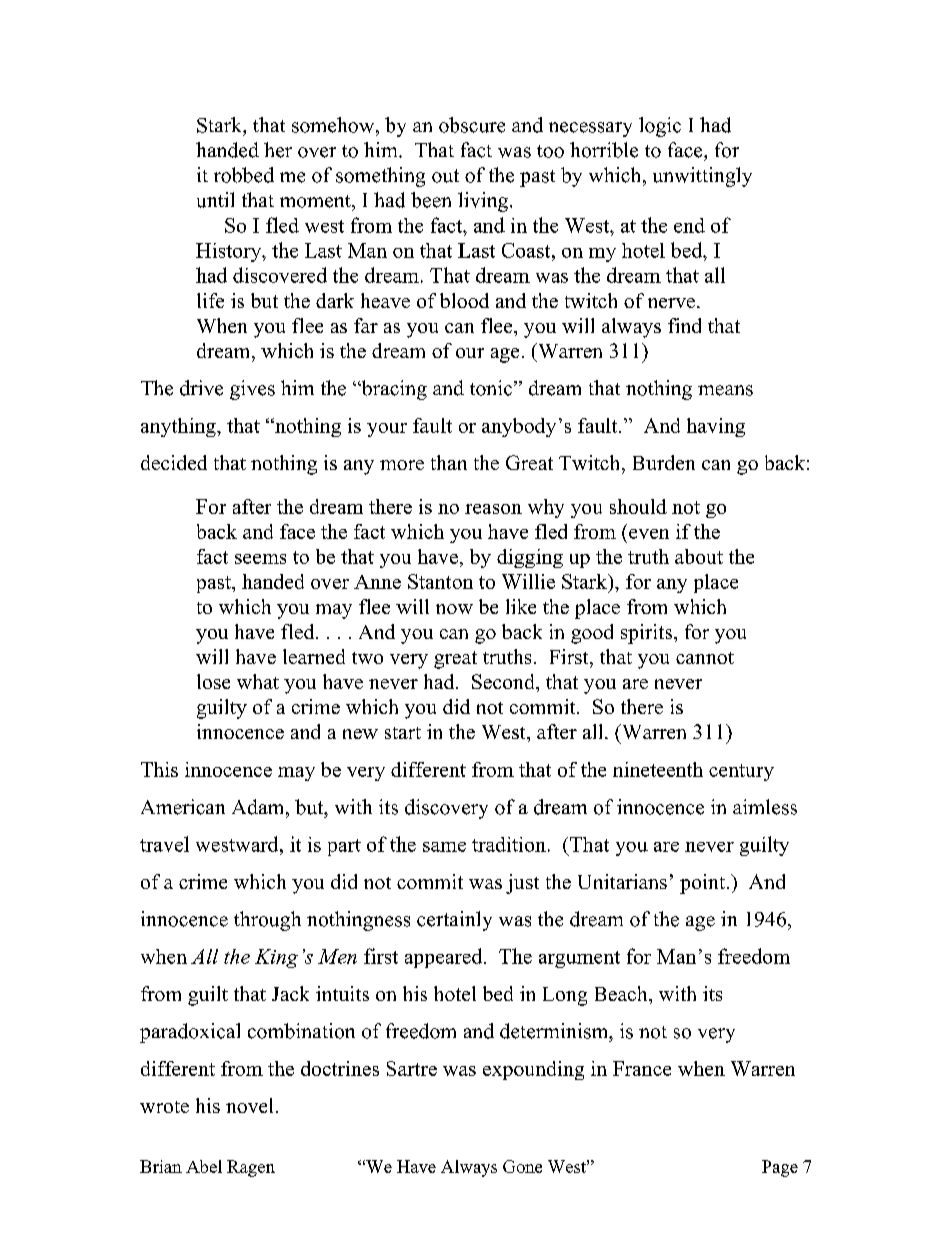  I want to click on certainly, so click(454, 921).
